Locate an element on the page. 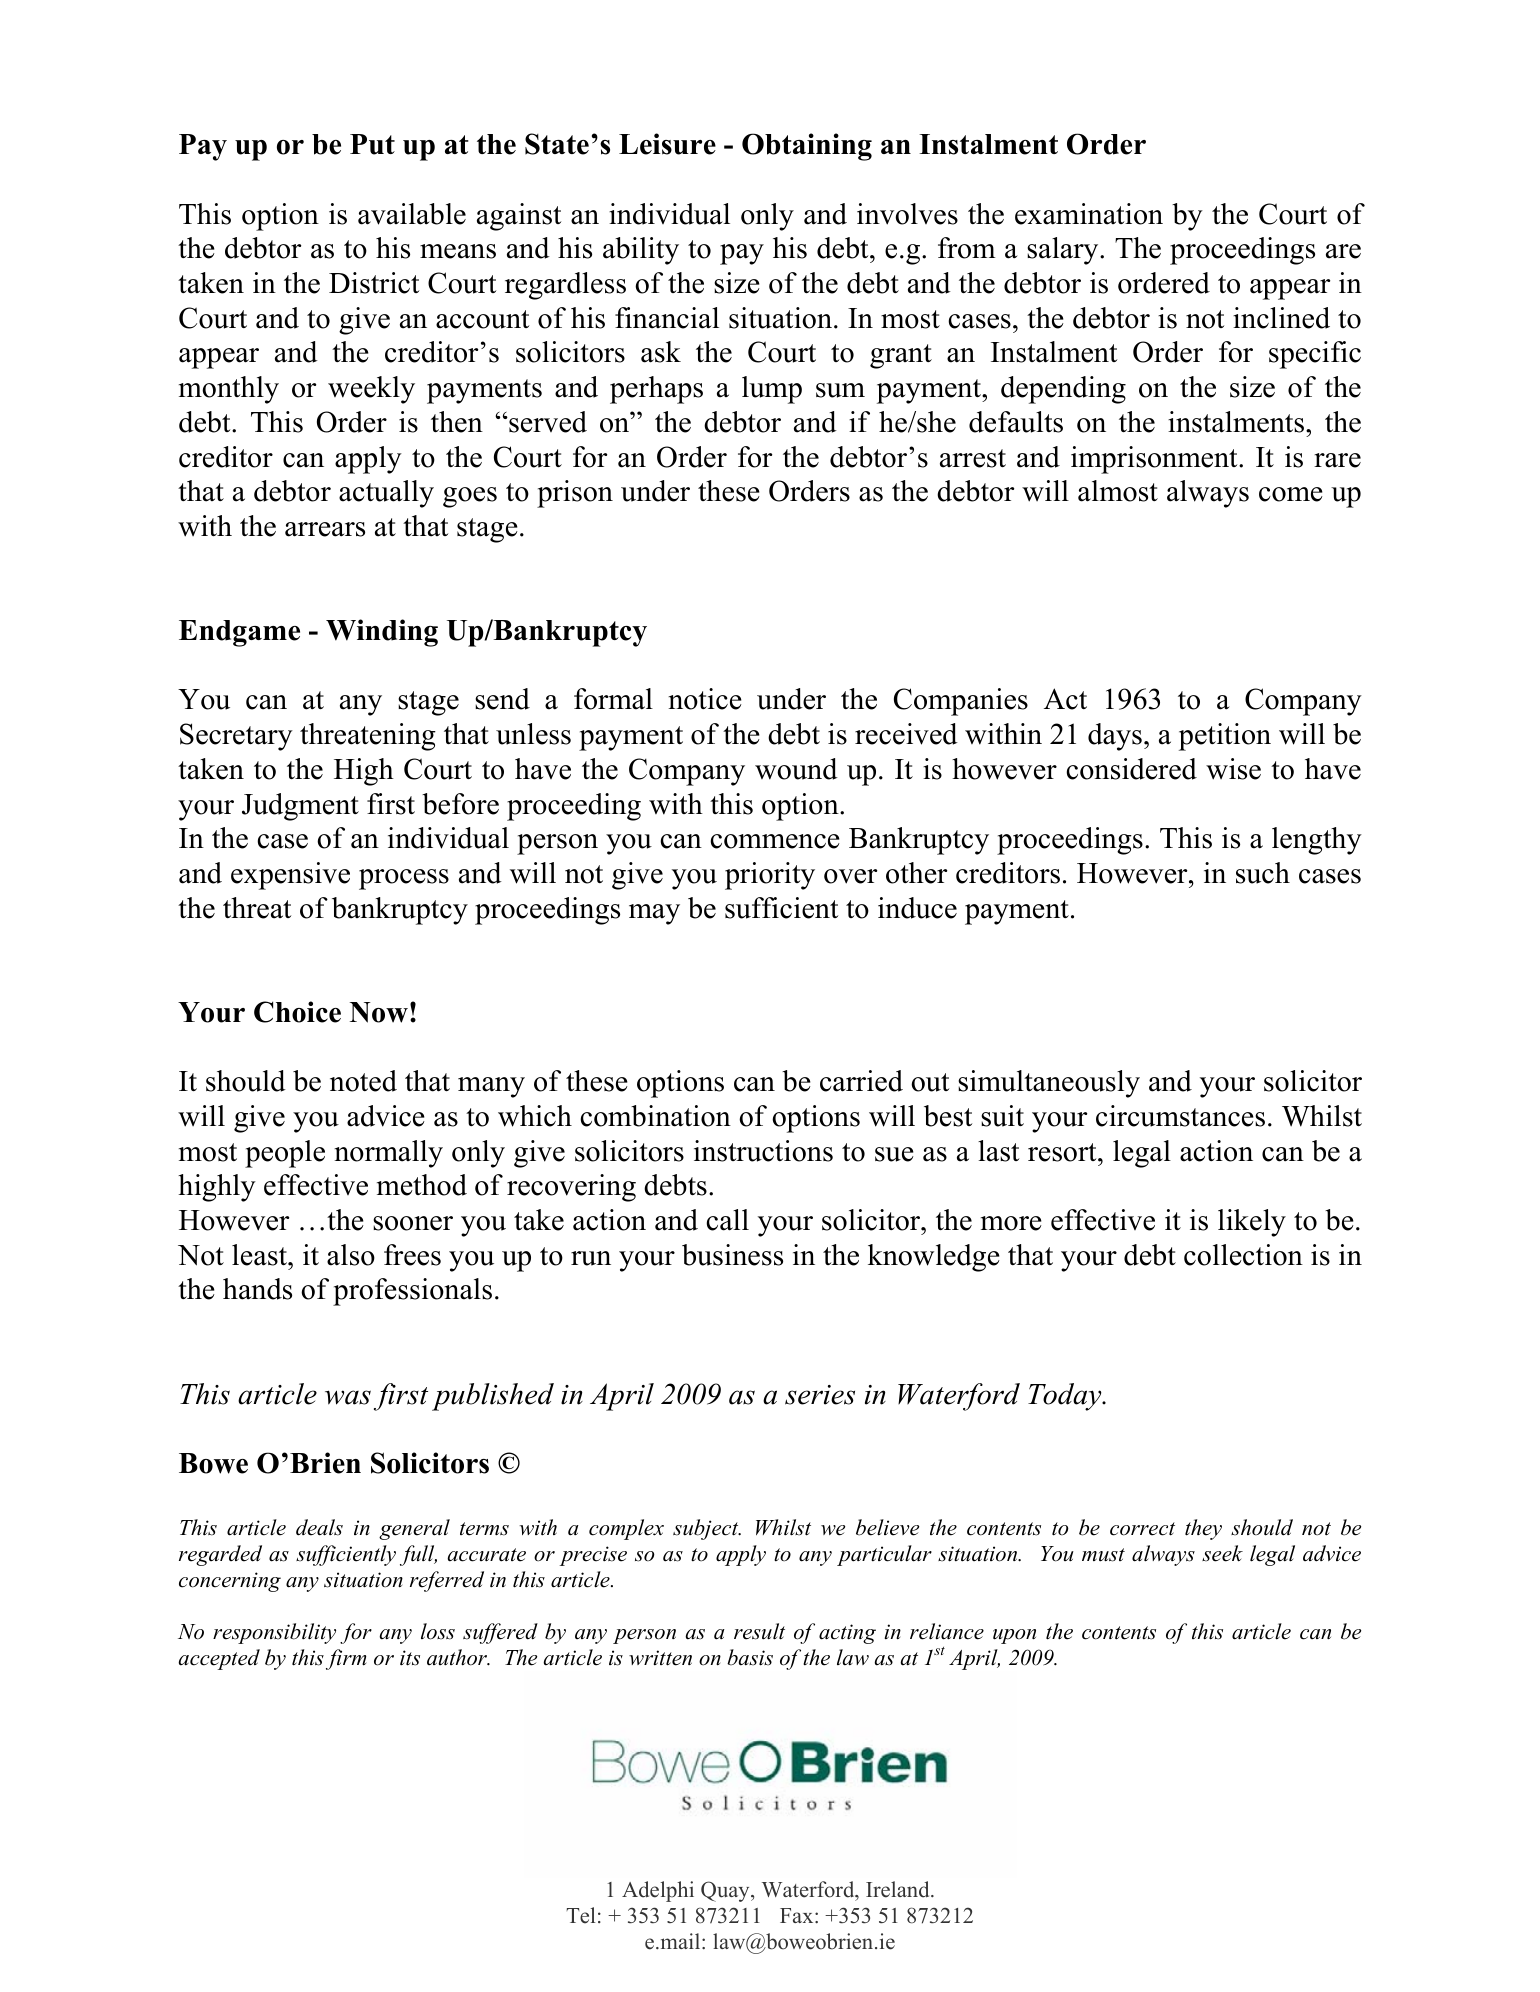 The width and height of the image is (1540, 1992). available is located at coordinates (412, 214).
